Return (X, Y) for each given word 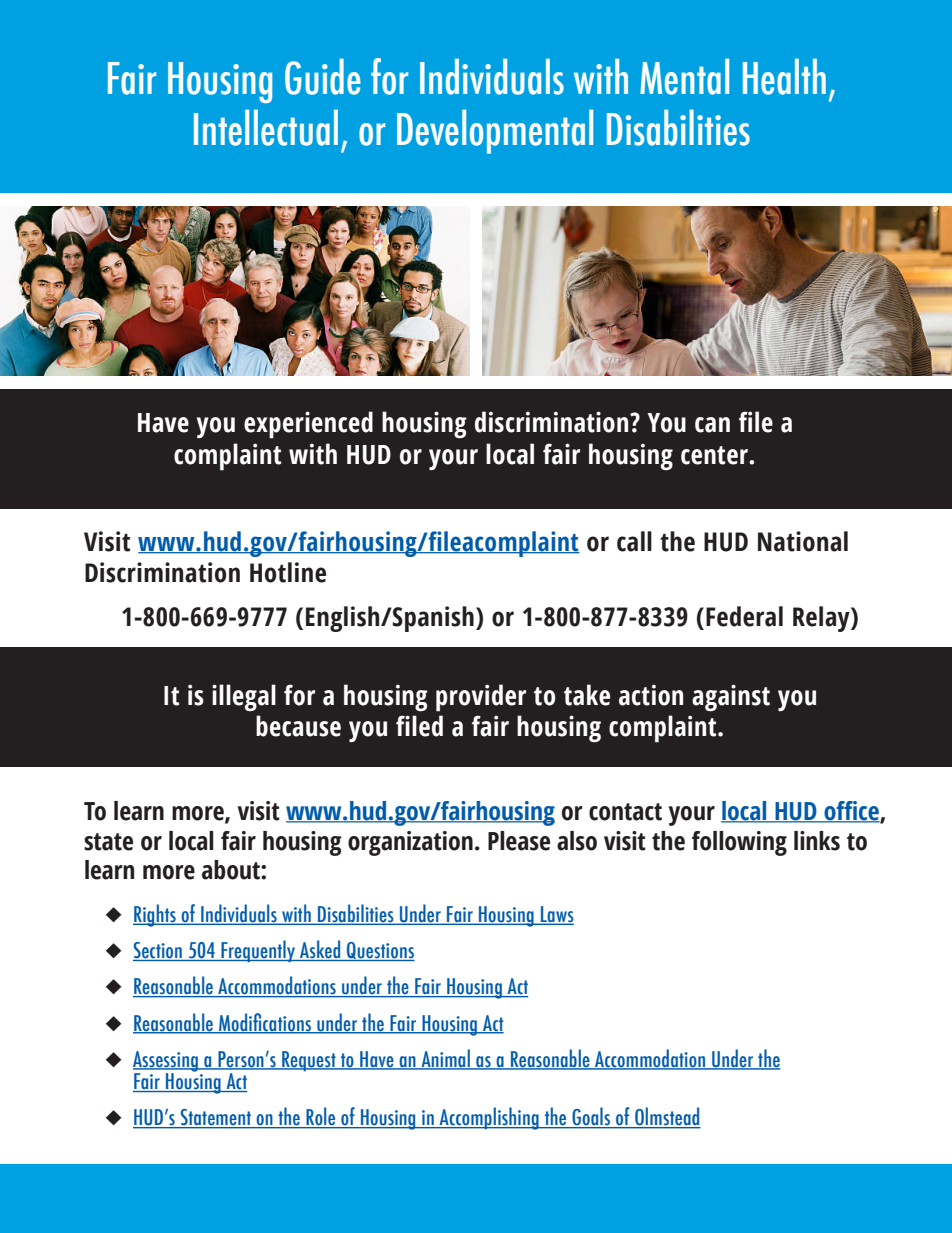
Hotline (288, 572)
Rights (155, 915)
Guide (323, 76)
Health (784, 76)
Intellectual (266, 127)
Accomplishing (489, 1118)
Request (309, 1061)
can (712, 425)
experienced (308, 425)
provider (481, 698)
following (739, 843)
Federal (744, 616)
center (715, 455)
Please (519, 841)
